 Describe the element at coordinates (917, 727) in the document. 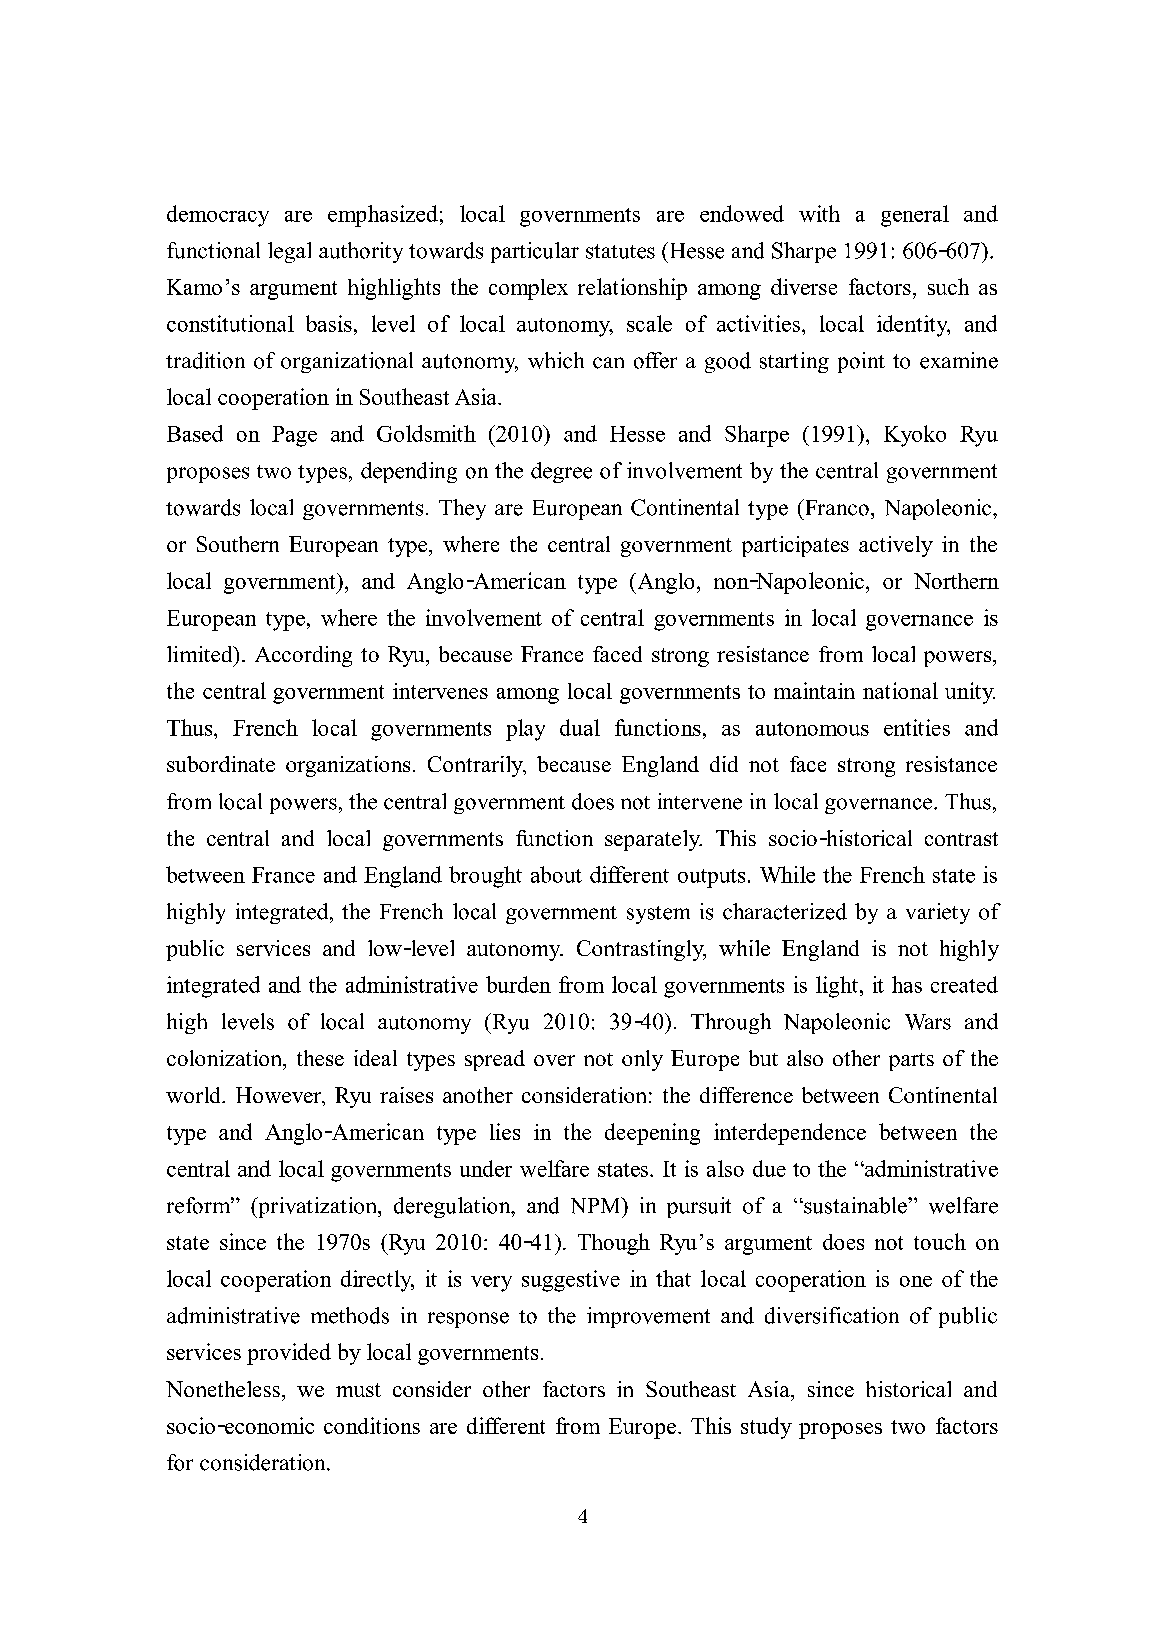

I see `entities` at that location.
